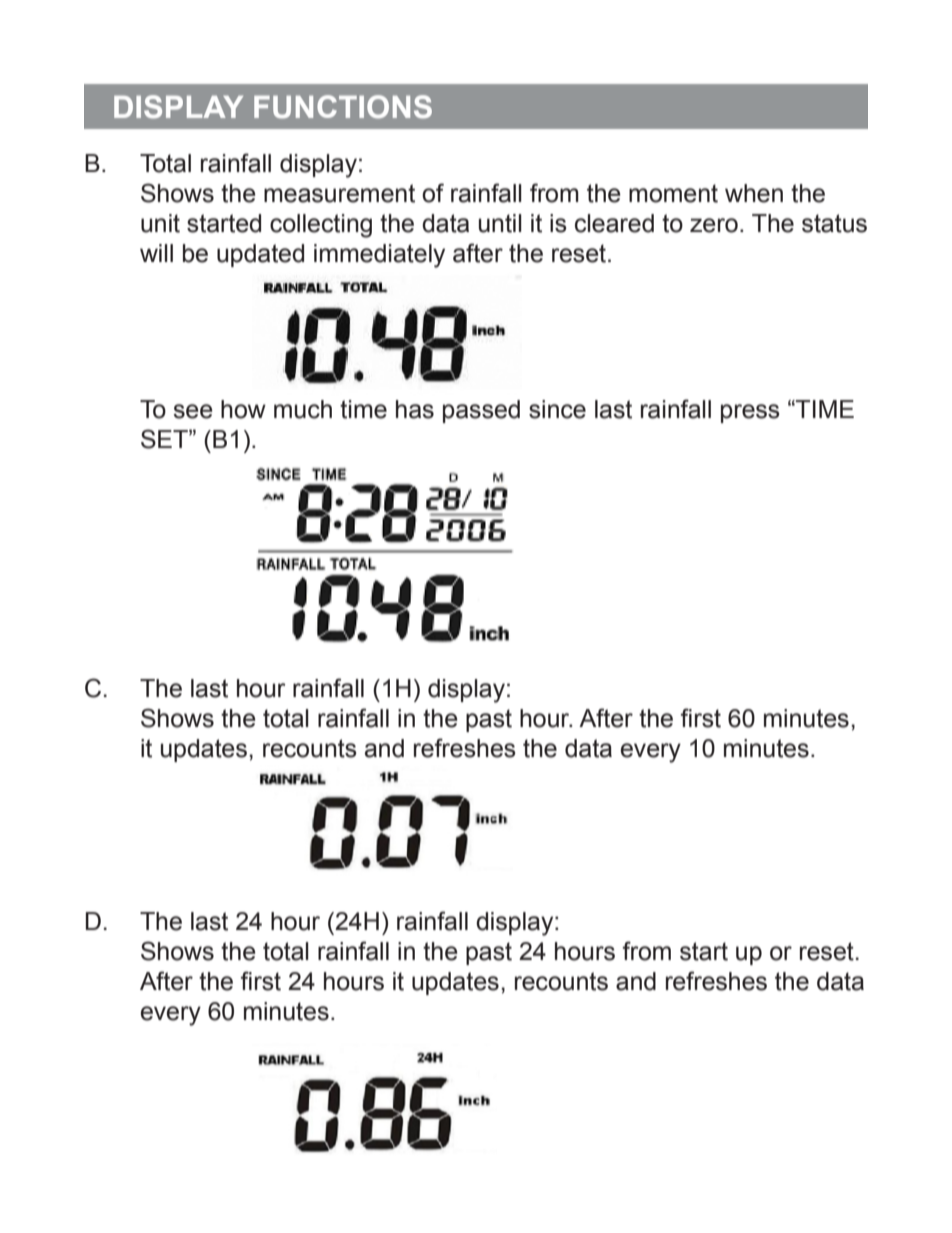 The width and height of the document is (952, 1233). Describe the element at coordinates (193, 411) in the document. I see `see` at that location.
